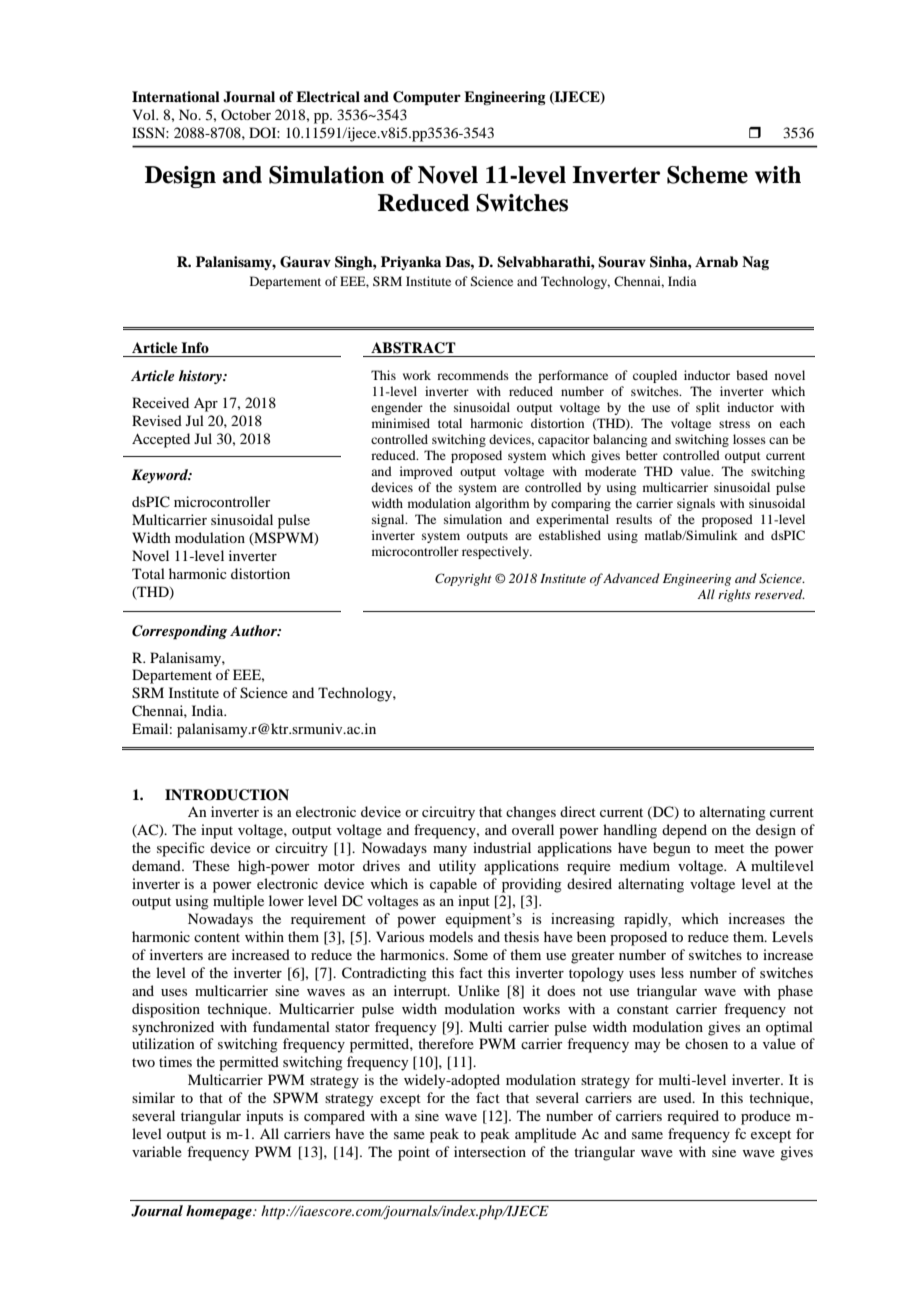  Describe the element at coordinates (427, 98) in the image. I see `Computer` at that location.
